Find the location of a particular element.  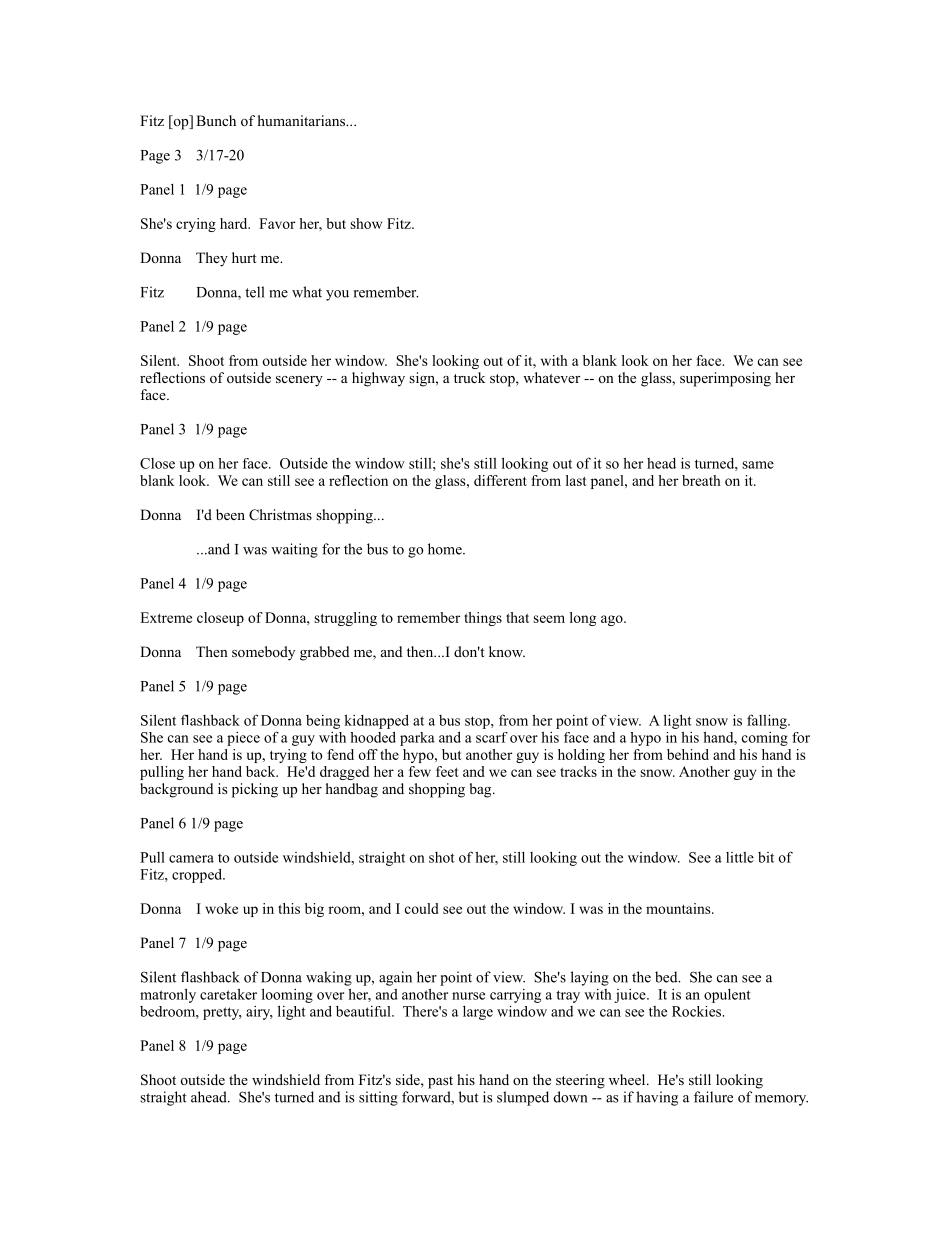

superimposing is located at coordinates (725, 379).
